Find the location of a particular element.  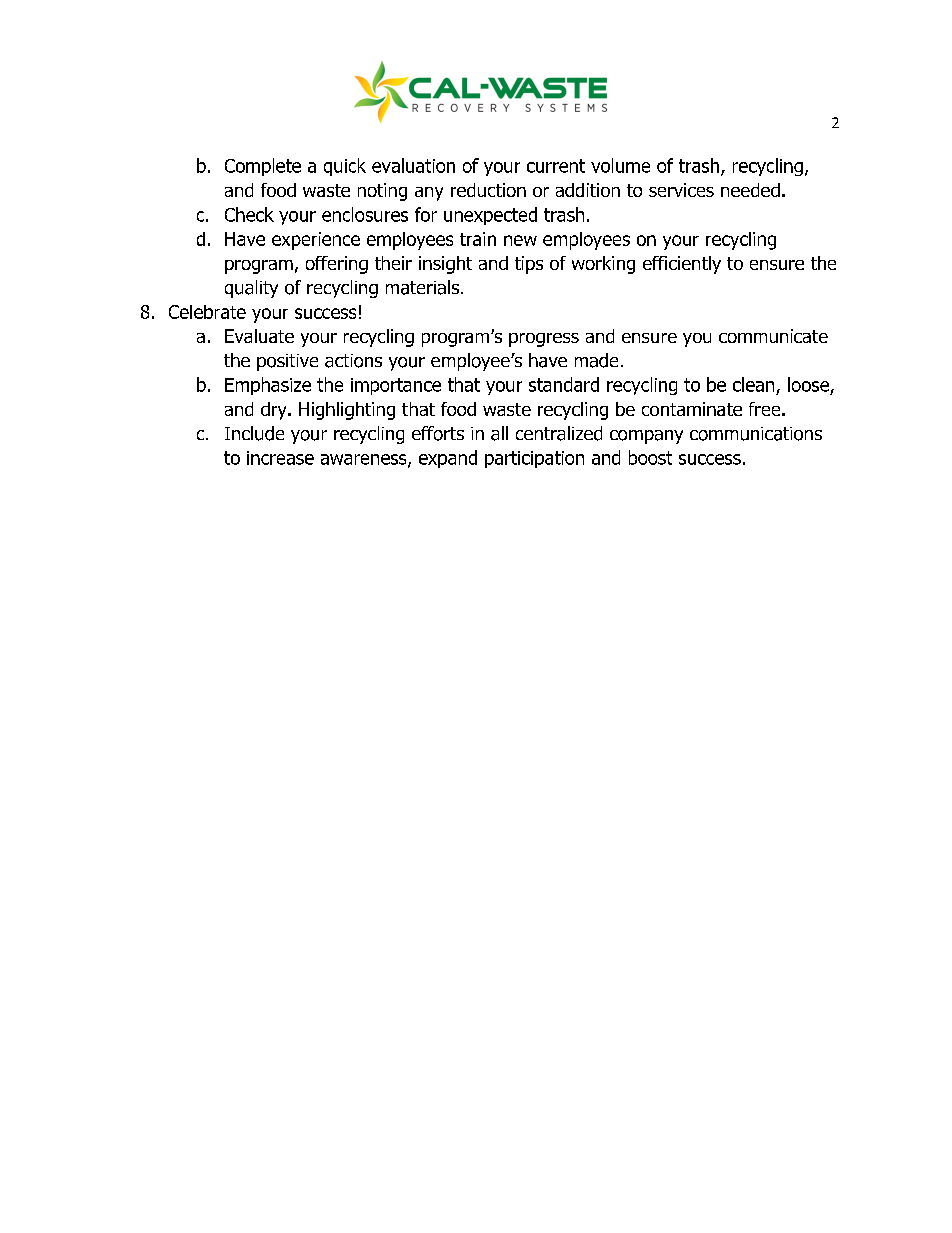

communicate is located at coordinates (773, 336).
